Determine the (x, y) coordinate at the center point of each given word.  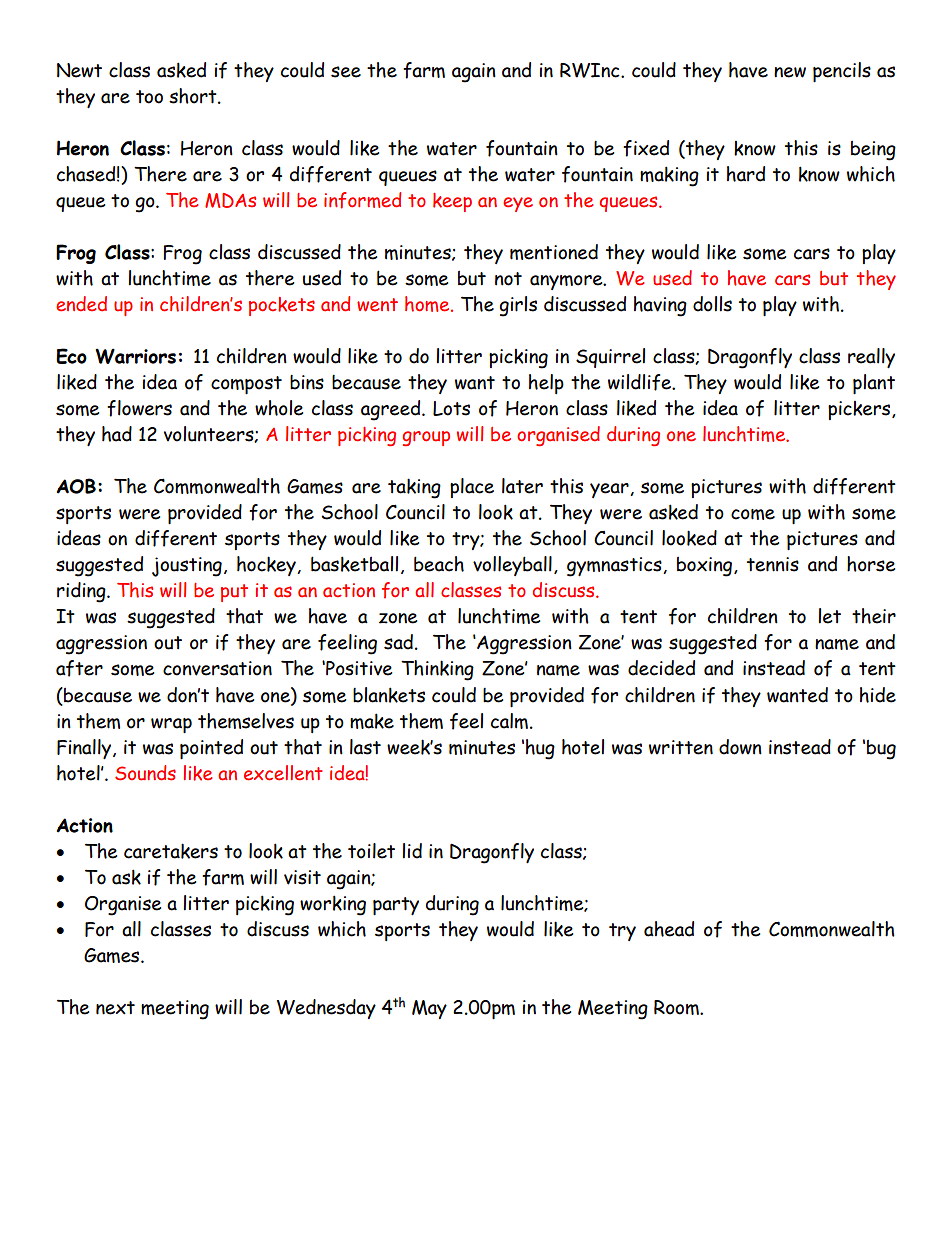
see (346, 72)
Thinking (437, 670)
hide (878, 695)
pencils (842, 72)
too (149, 97)
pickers (859, 410)
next (115, 1008)
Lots (451, 408)
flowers (139, 408)
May (429, 1009)
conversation (217, 668)
